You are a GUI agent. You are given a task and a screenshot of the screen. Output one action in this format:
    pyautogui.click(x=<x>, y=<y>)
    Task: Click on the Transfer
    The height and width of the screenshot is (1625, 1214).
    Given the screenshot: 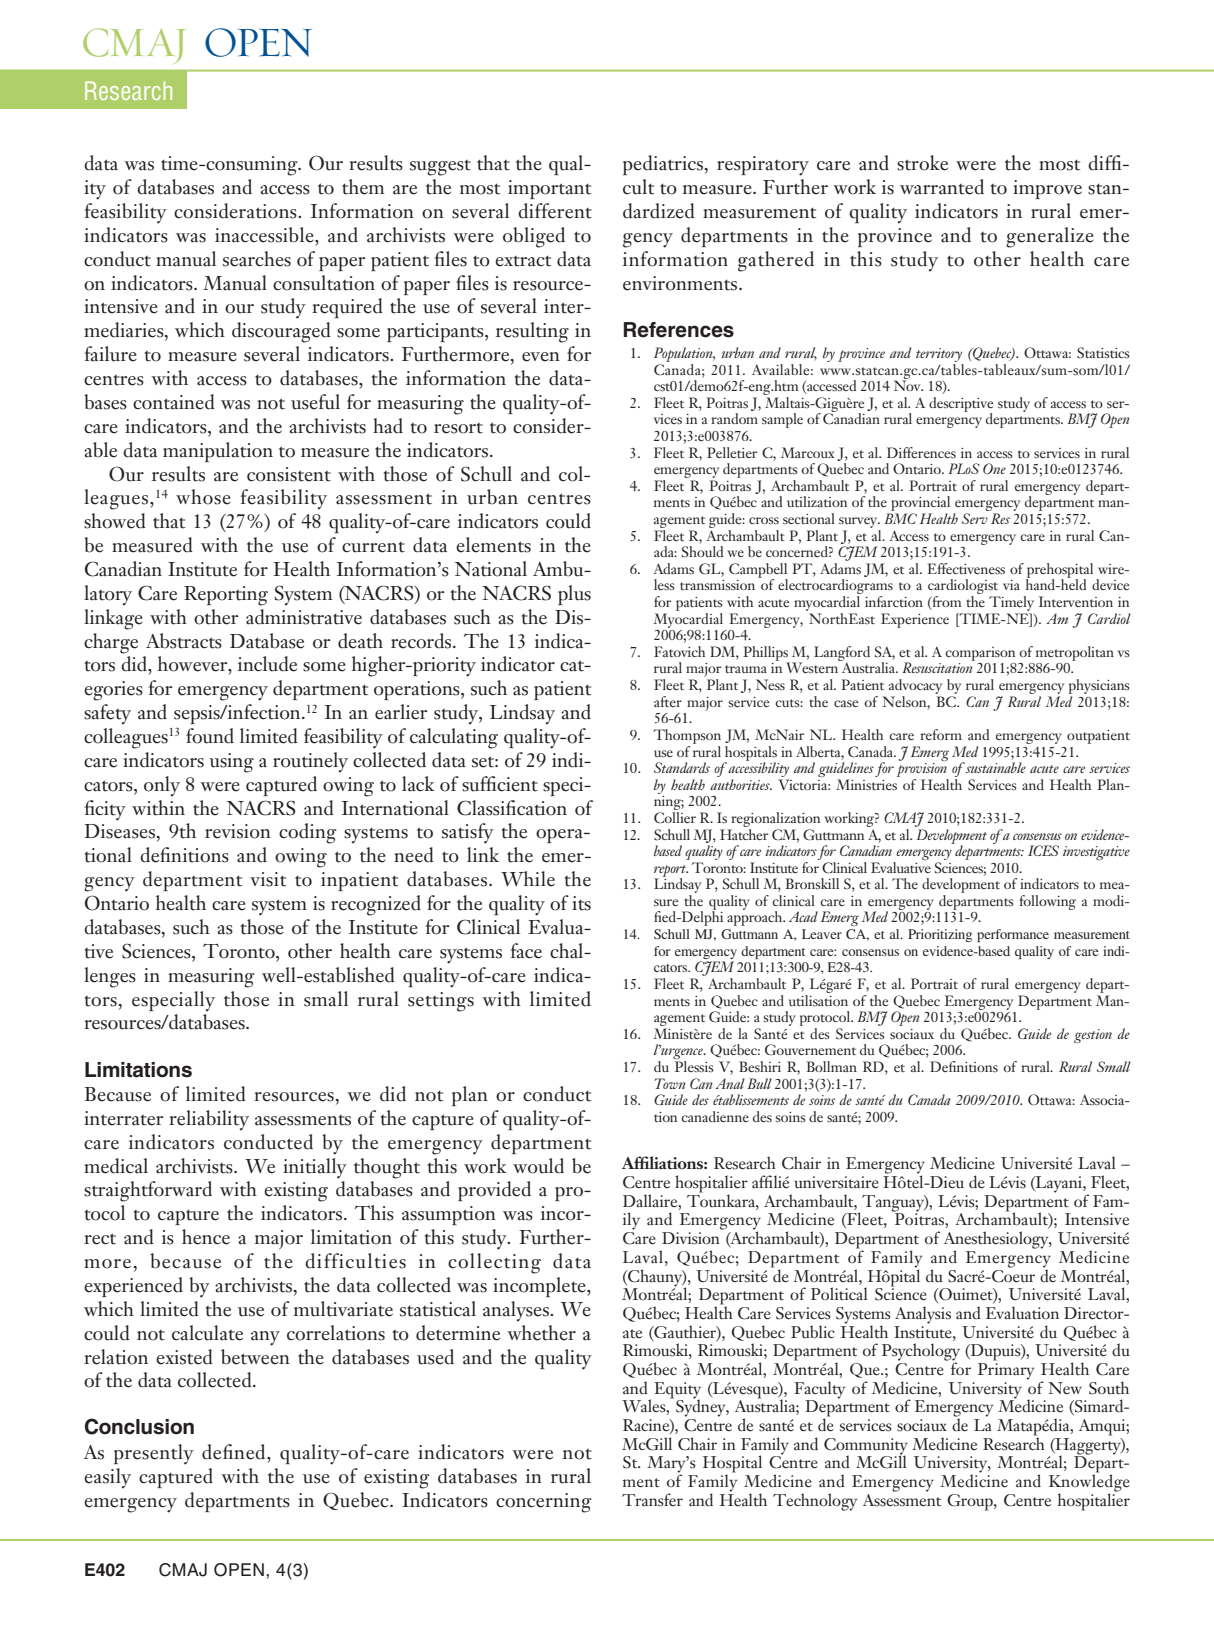 What is the action you would take?
    pyautogui.click(x=652, y=1500)
